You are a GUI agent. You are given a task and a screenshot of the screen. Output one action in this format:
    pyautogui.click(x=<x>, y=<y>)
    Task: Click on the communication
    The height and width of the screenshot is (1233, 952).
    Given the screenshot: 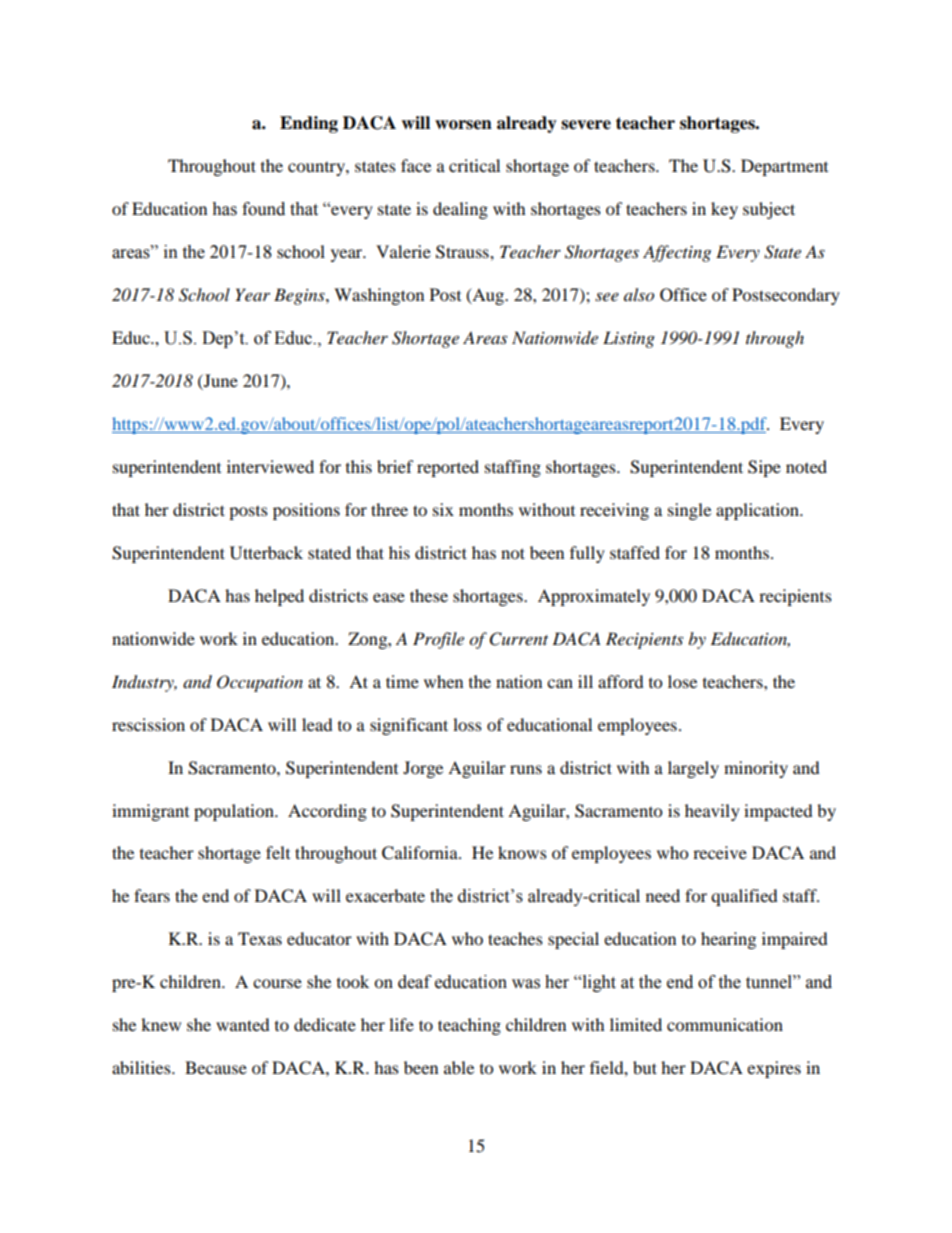 What is the action you would take?
    pyautogui.click(x=725, y=1024)
